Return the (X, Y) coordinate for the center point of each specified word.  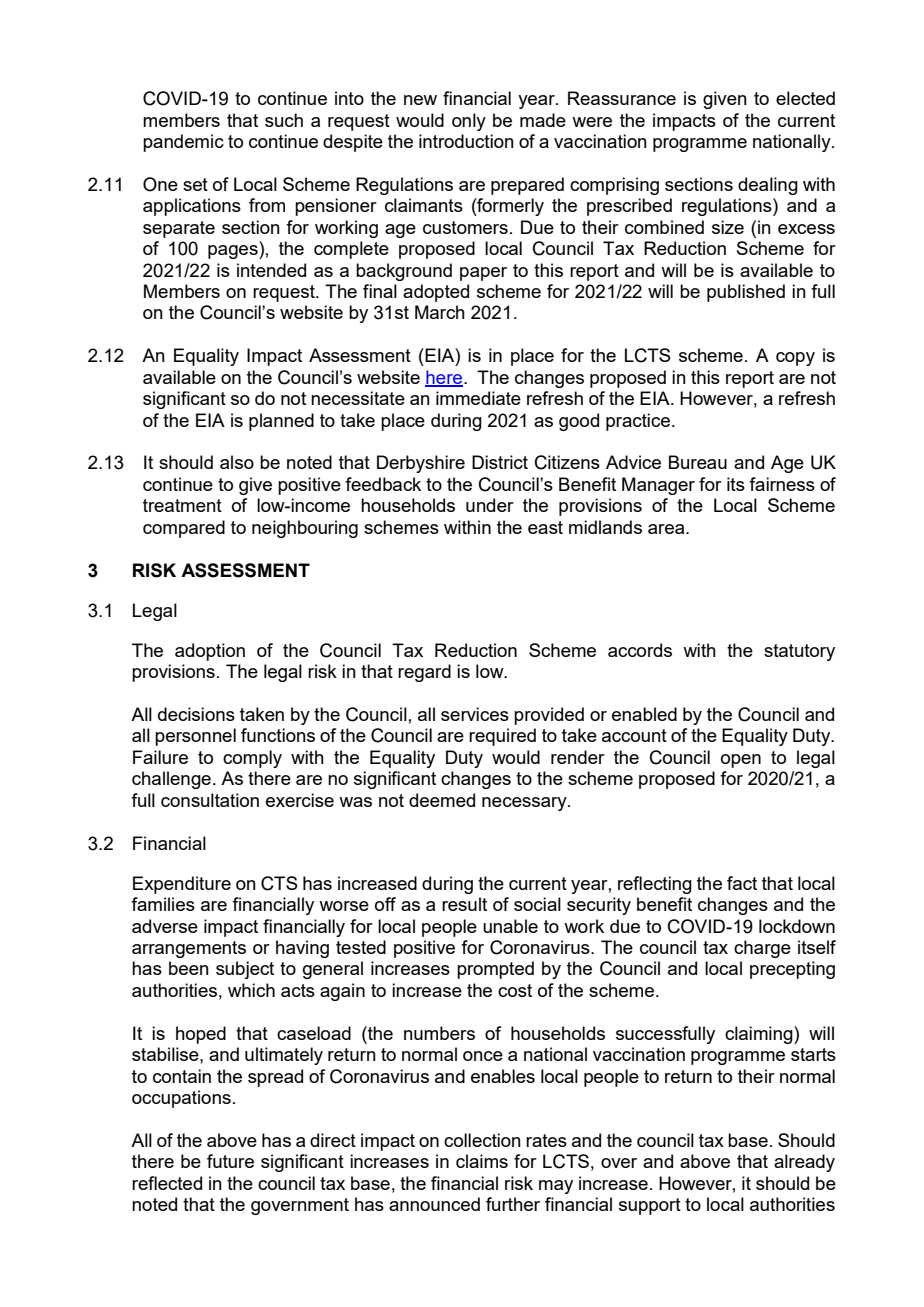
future (230, 1161)
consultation (210, 800)
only (469, 122)
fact (742, 883)
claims (482, 1161)
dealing (768, 186)
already (804, 1163)
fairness (782, 484)
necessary (525, 804)
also (237, 462)
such (284, 120)
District (500, 462)
